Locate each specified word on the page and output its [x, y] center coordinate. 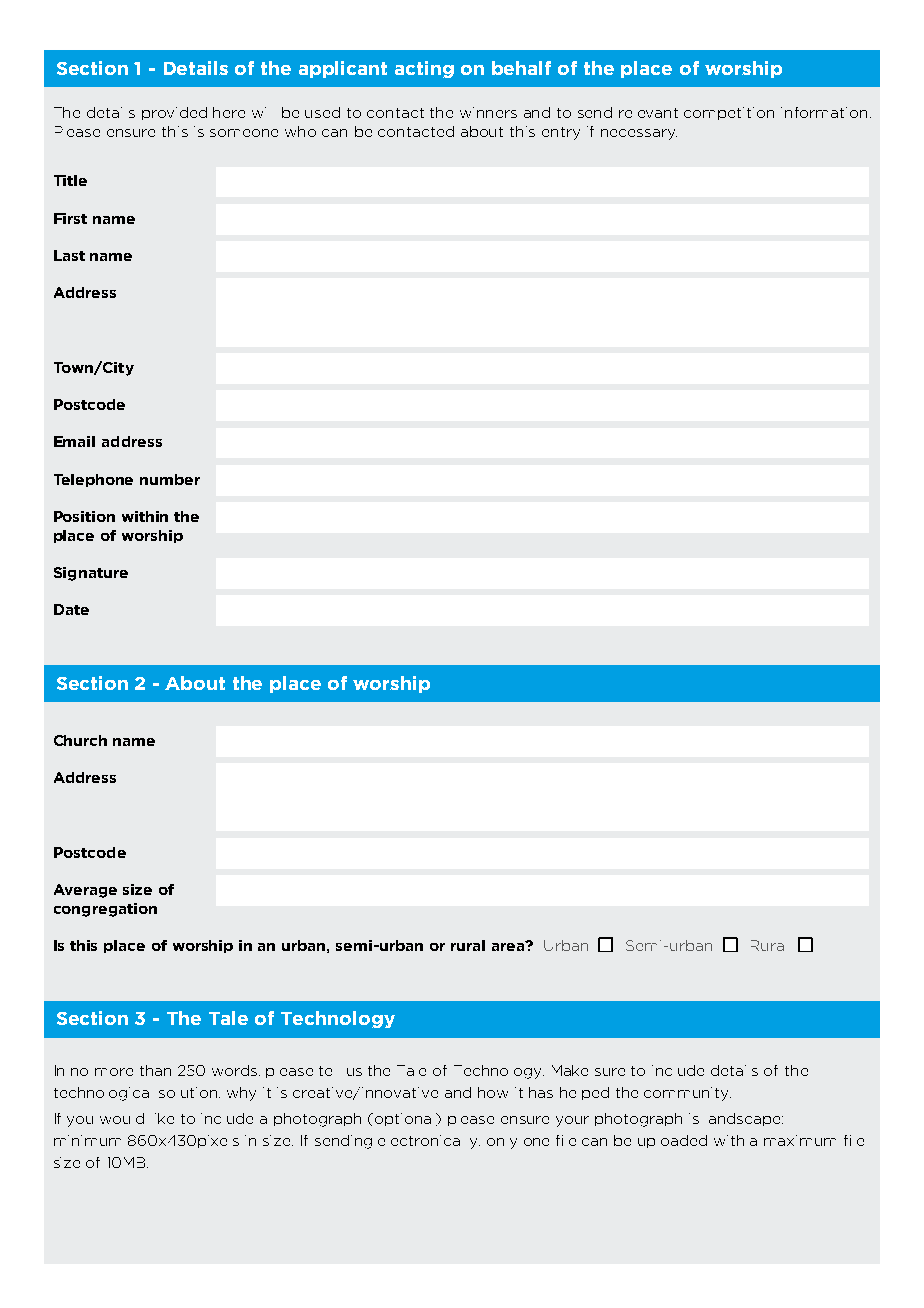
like [164, 1118]
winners [488, 112]
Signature [91, 574]
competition [729, 113]
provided [174, 113]
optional [406, 1119]
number [170, 479]
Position [84, 516]
